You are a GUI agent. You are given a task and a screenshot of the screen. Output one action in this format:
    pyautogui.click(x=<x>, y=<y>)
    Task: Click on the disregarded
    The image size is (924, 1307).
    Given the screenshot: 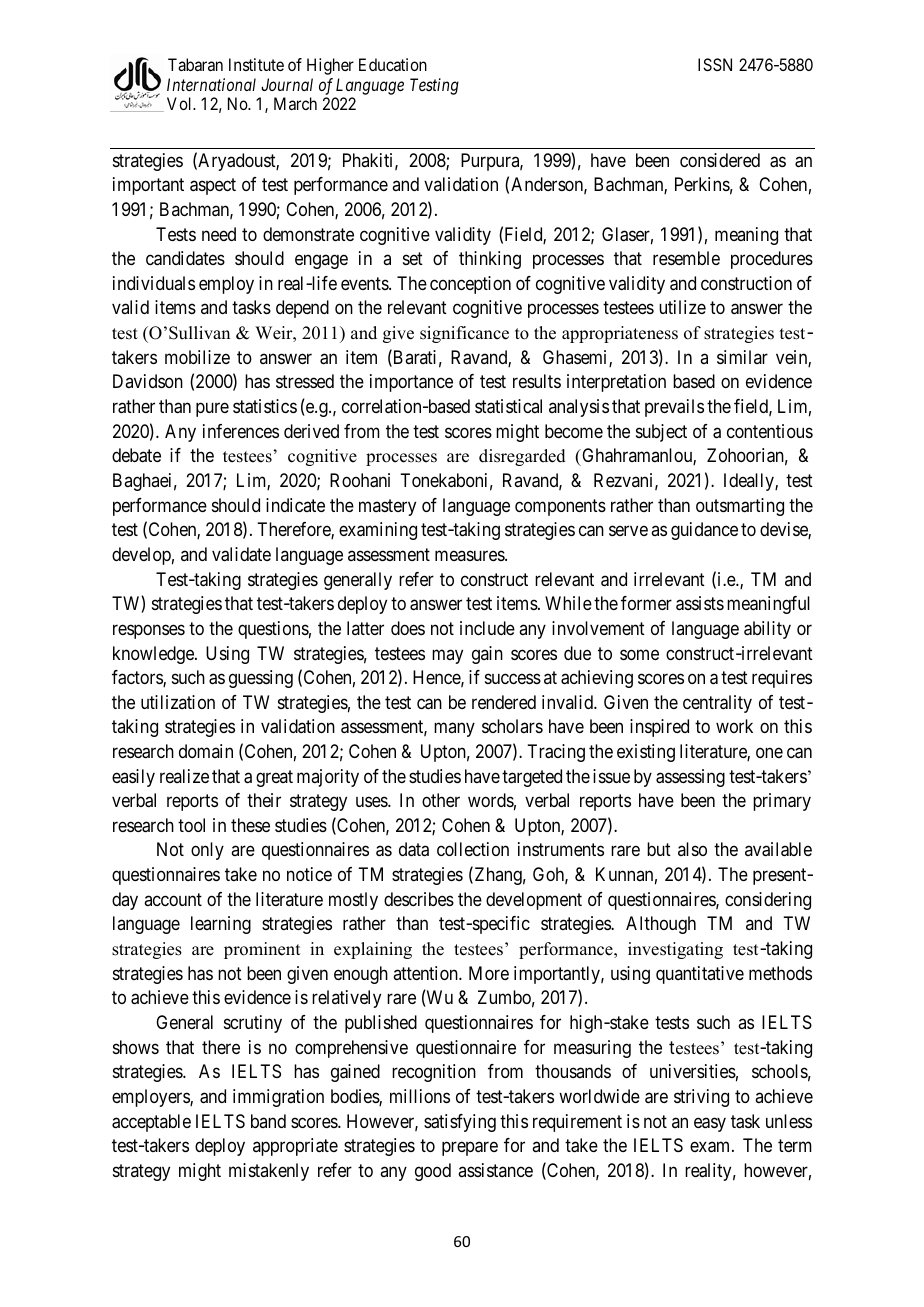 What is the action you would take?
    pyautogui.click(x=522, y=457)
